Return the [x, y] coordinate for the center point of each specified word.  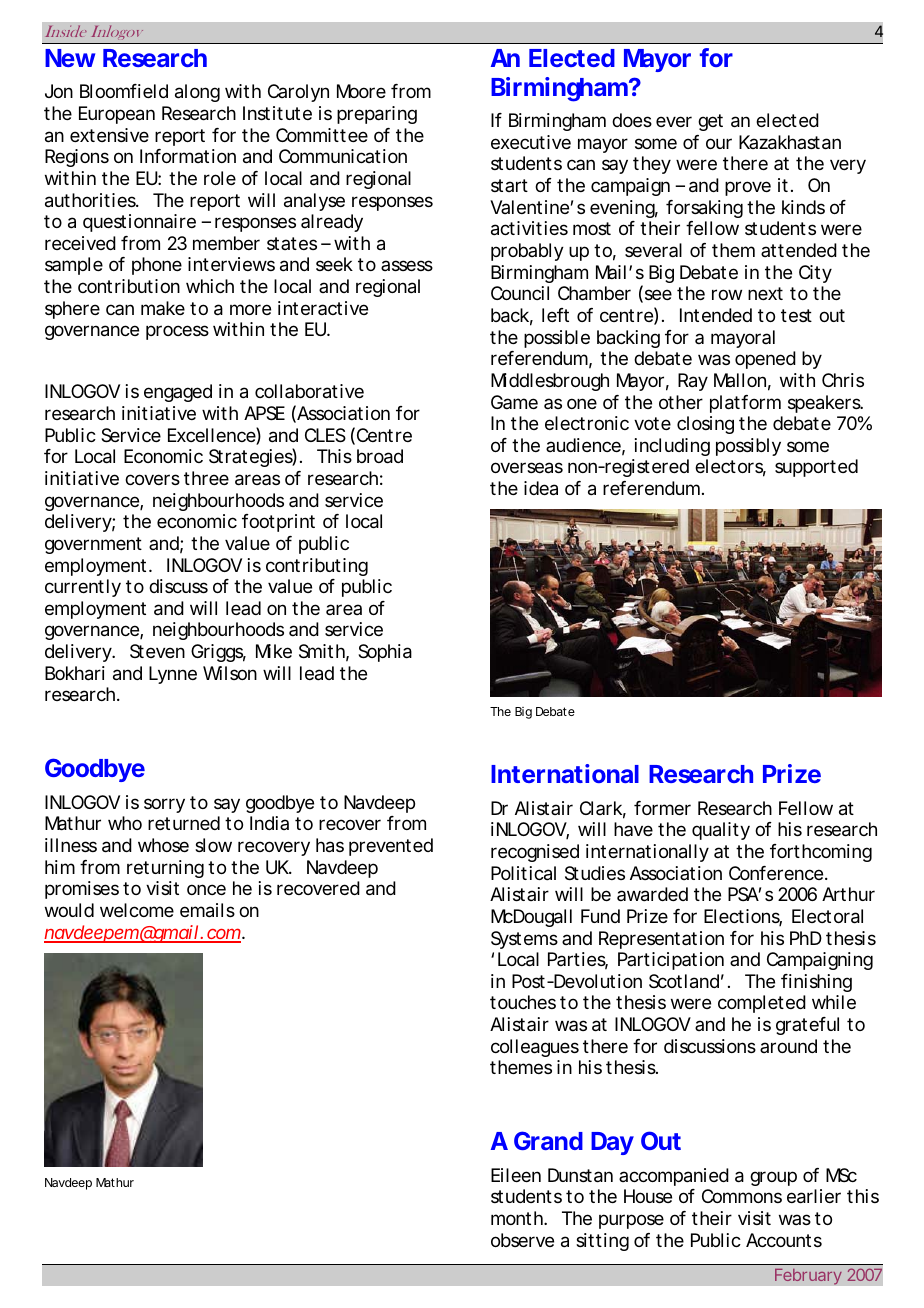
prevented [391, 847]
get [710, 122]
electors [730, 468]
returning [165, 869]
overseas [527, 468]
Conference [777, 873]
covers [152, 479]
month [518, 1218]
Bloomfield [124, 91]
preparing [377, 115]
